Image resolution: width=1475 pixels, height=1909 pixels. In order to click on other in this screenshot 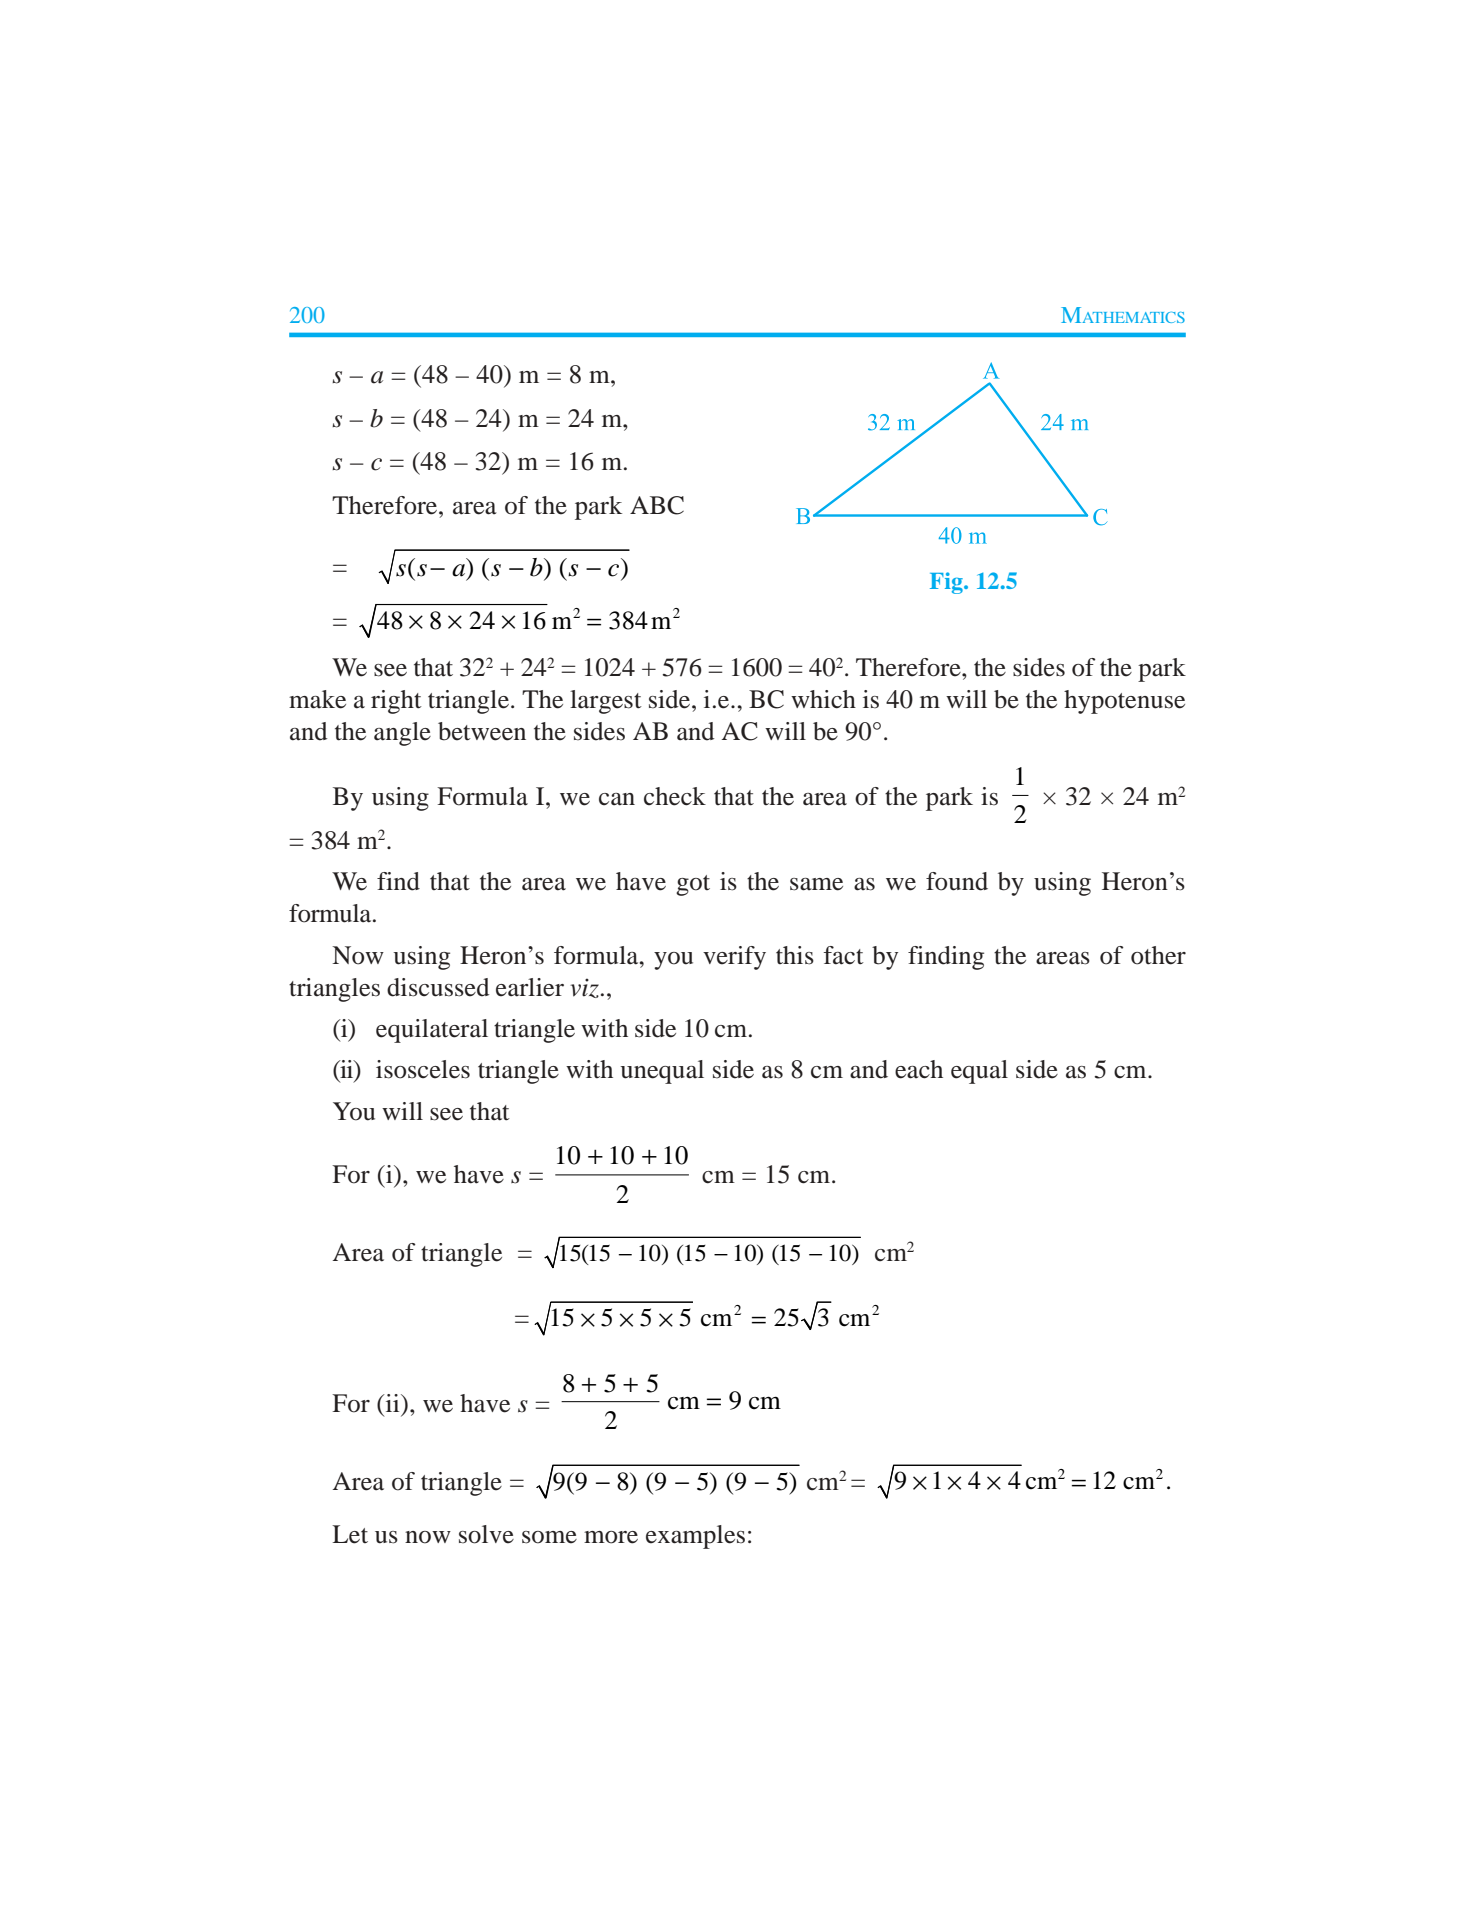, I will do `click(1158, 955)`.
